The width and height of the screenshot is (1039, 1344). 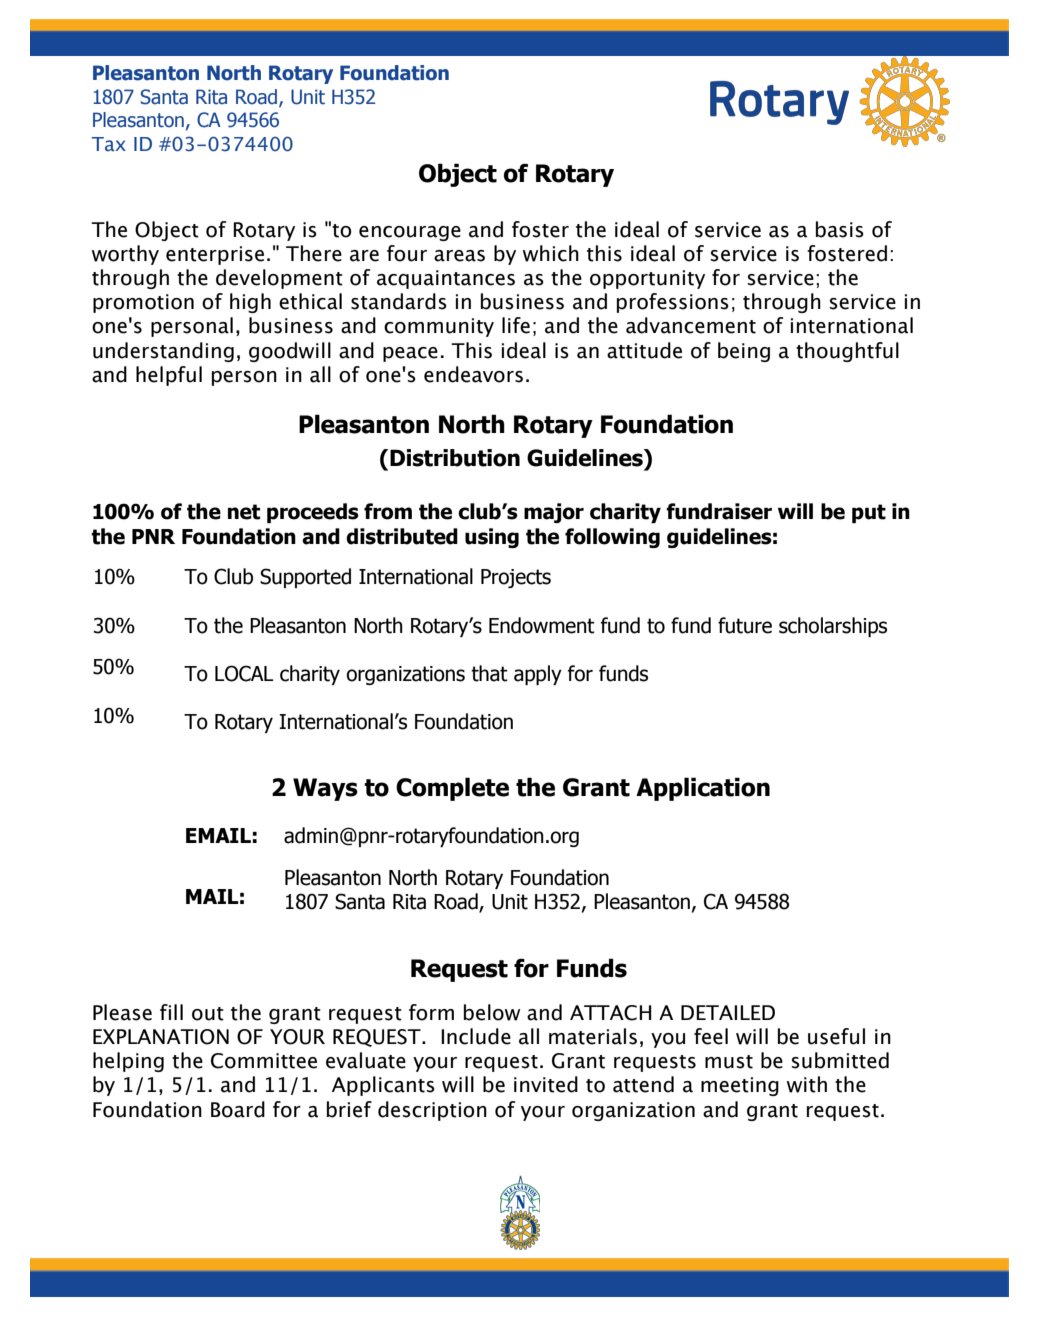 What do you see at coordinates (840, 229) in the screenshot?
I see `basis` at bounding box center [840, 229].
